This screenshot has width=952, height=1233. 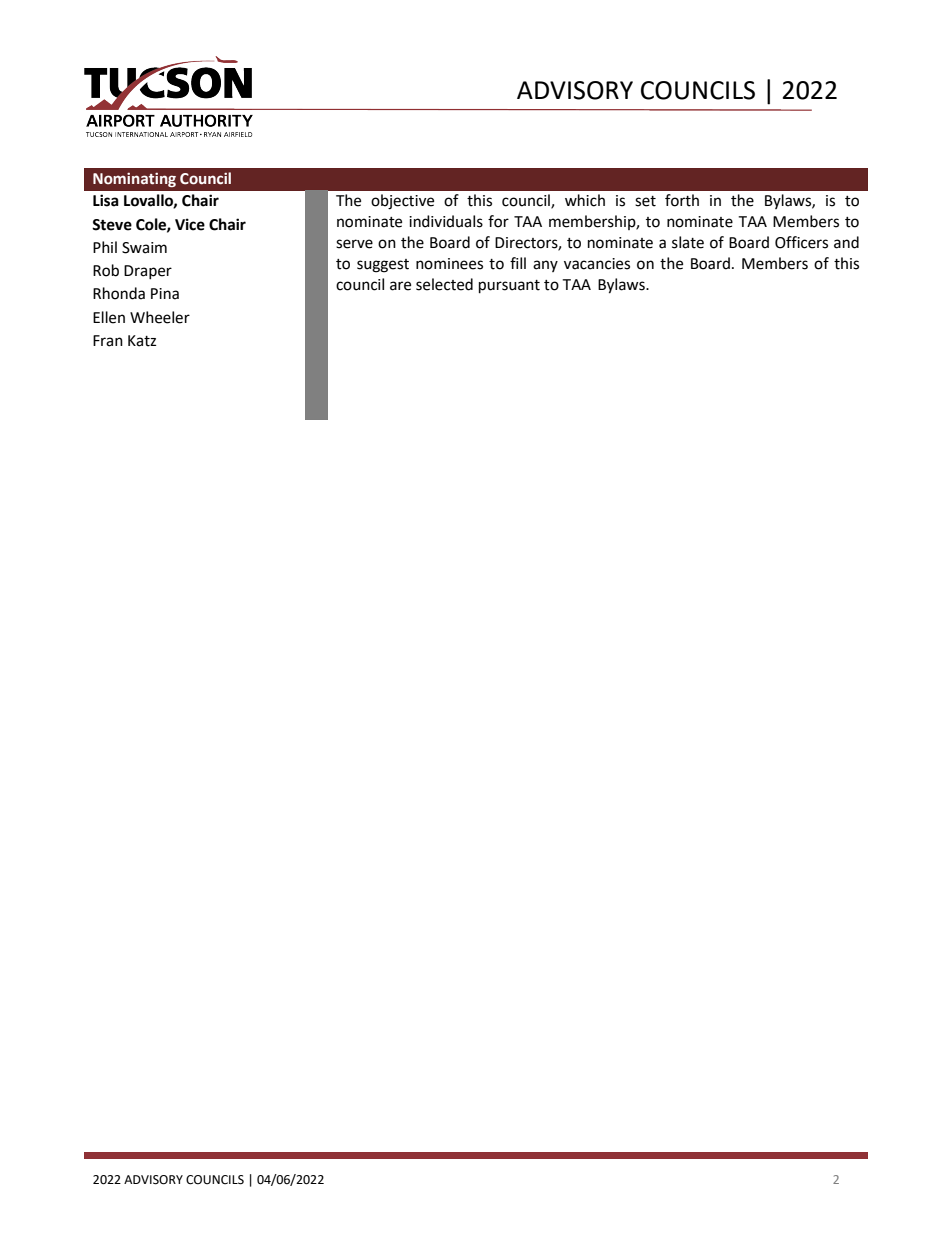 I want to click on forth, so click(x=682, y=200).
